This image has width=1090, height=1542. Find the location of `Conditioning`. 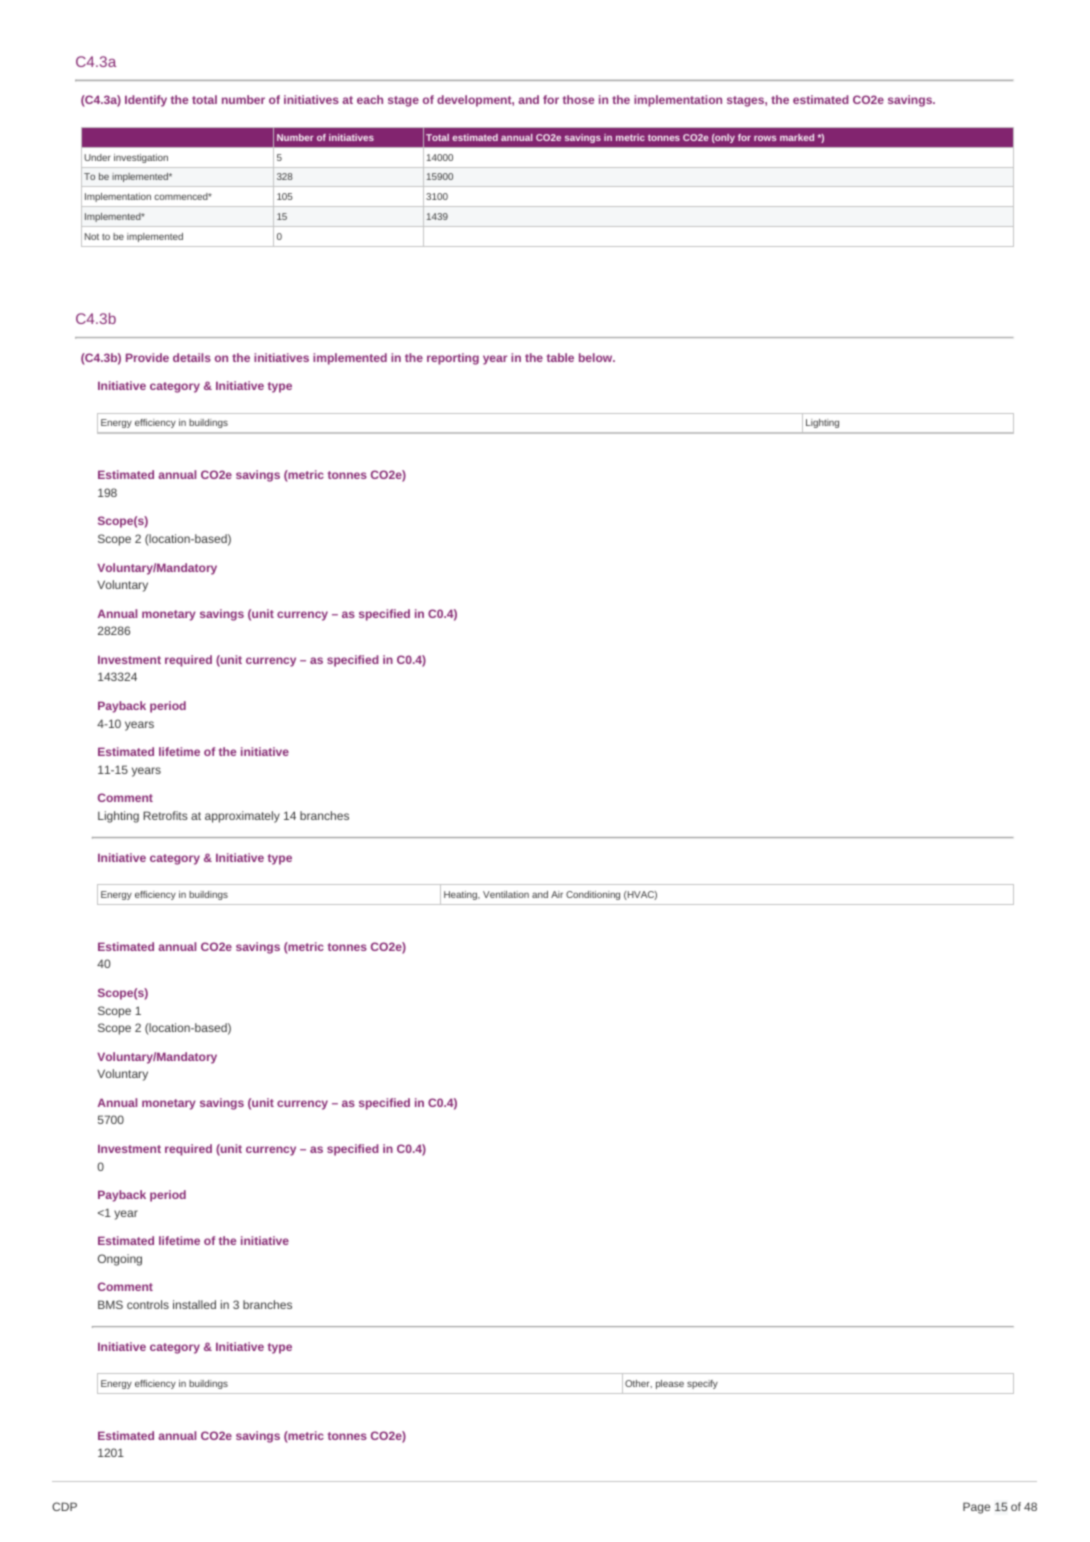

Conditioning is located at coordinates (593, 895).
